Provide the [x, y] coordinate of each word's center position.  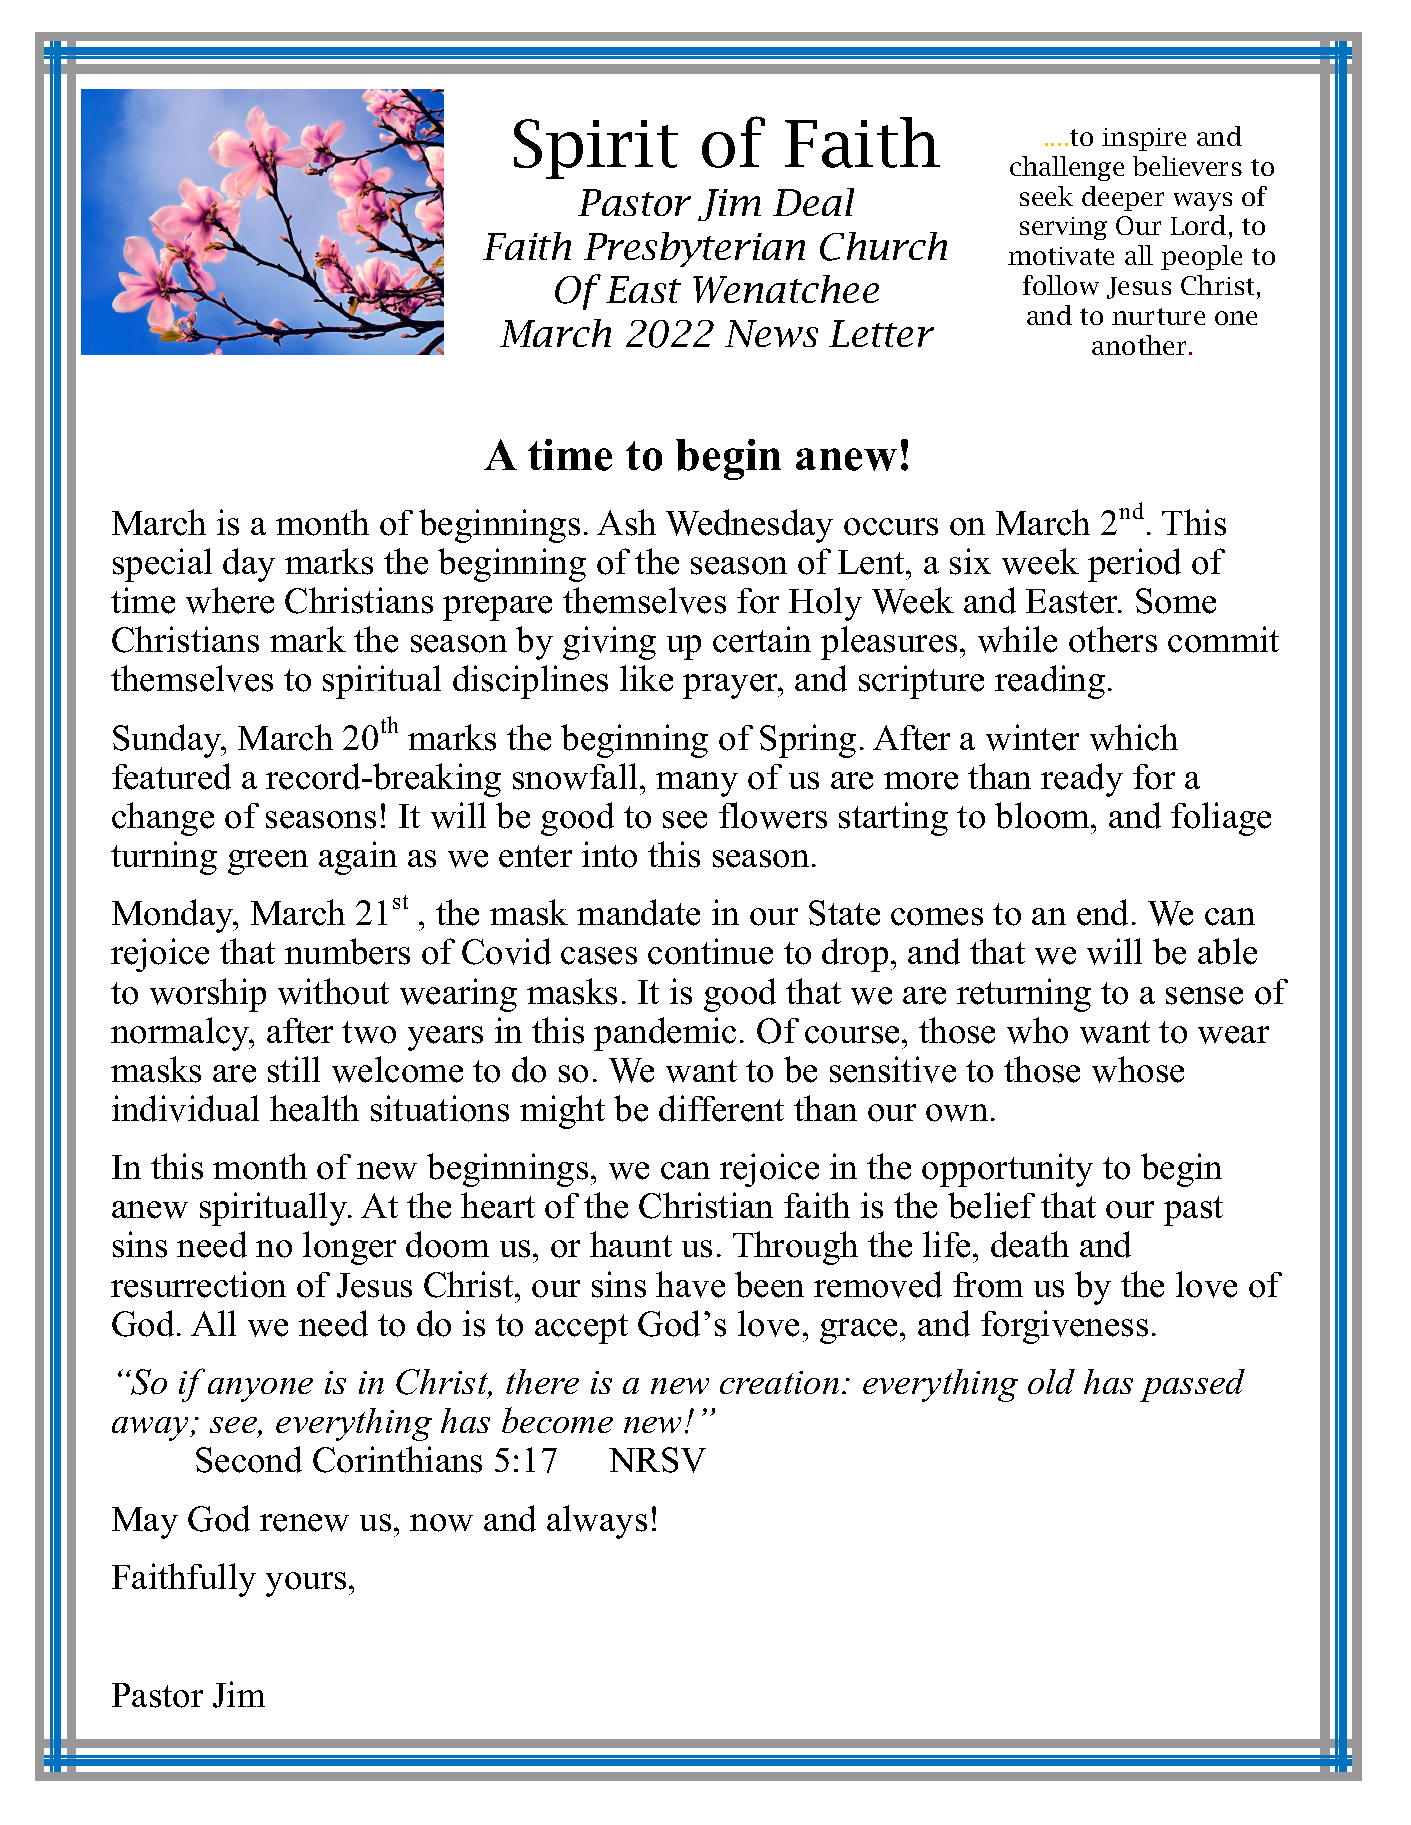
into [609, 854]
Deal [813, 202]
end [1102, 912]
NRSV [657, 1460]
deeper [1123, 198]
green [268, 862]
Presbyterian [694, 249]
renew [304, 1523]
